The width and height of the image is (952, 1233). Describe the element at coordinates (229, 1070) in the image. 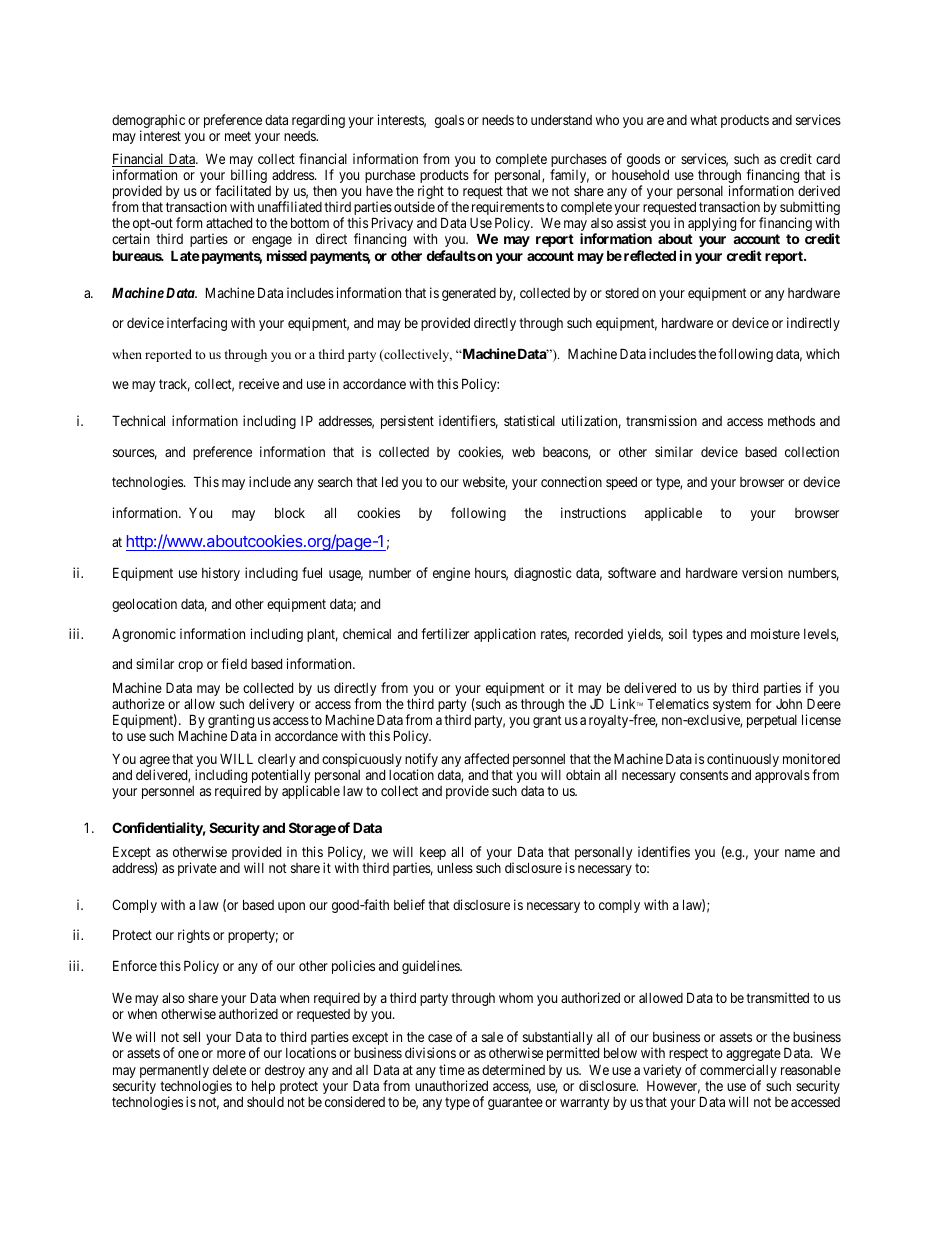

I see `delete` at that location.
